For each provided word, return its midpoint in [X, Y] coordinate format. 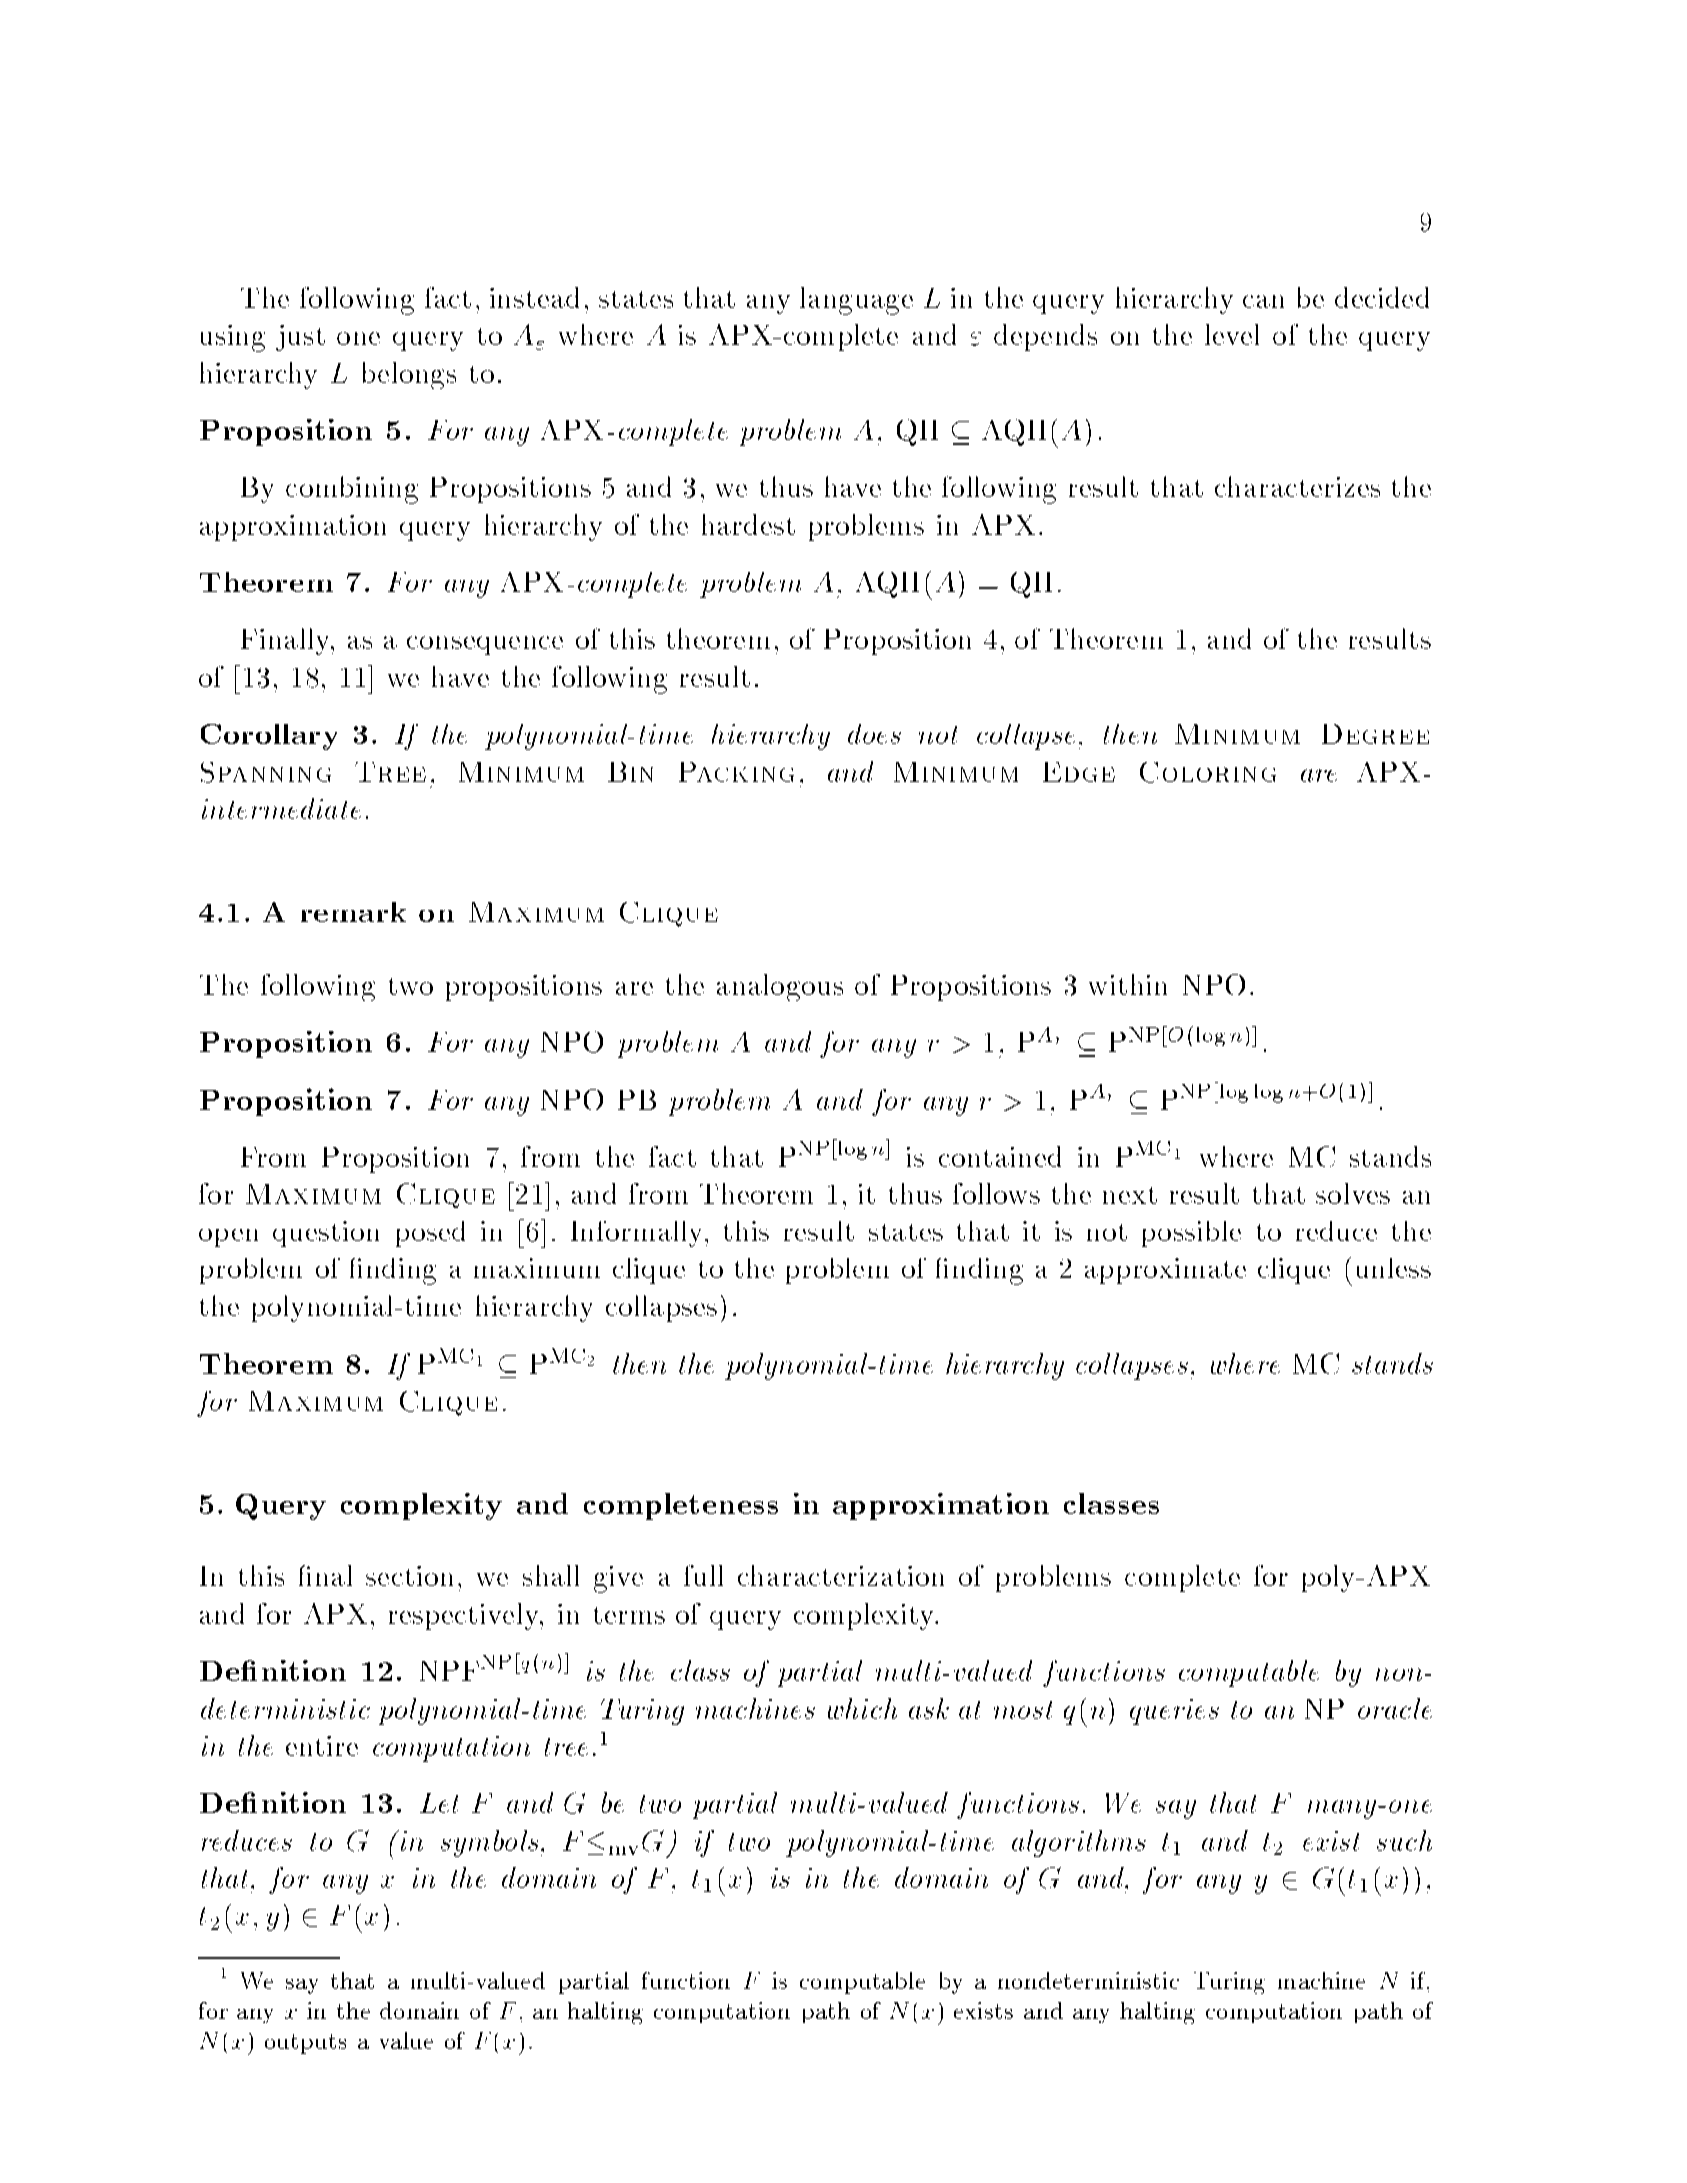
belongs [409, 375]
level [1232, 334]
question [326, 1234]
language [856, 301]
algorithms [1079, 1843]
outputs [305, 2044]
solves [1353, 1193]
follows [996, 1193]
